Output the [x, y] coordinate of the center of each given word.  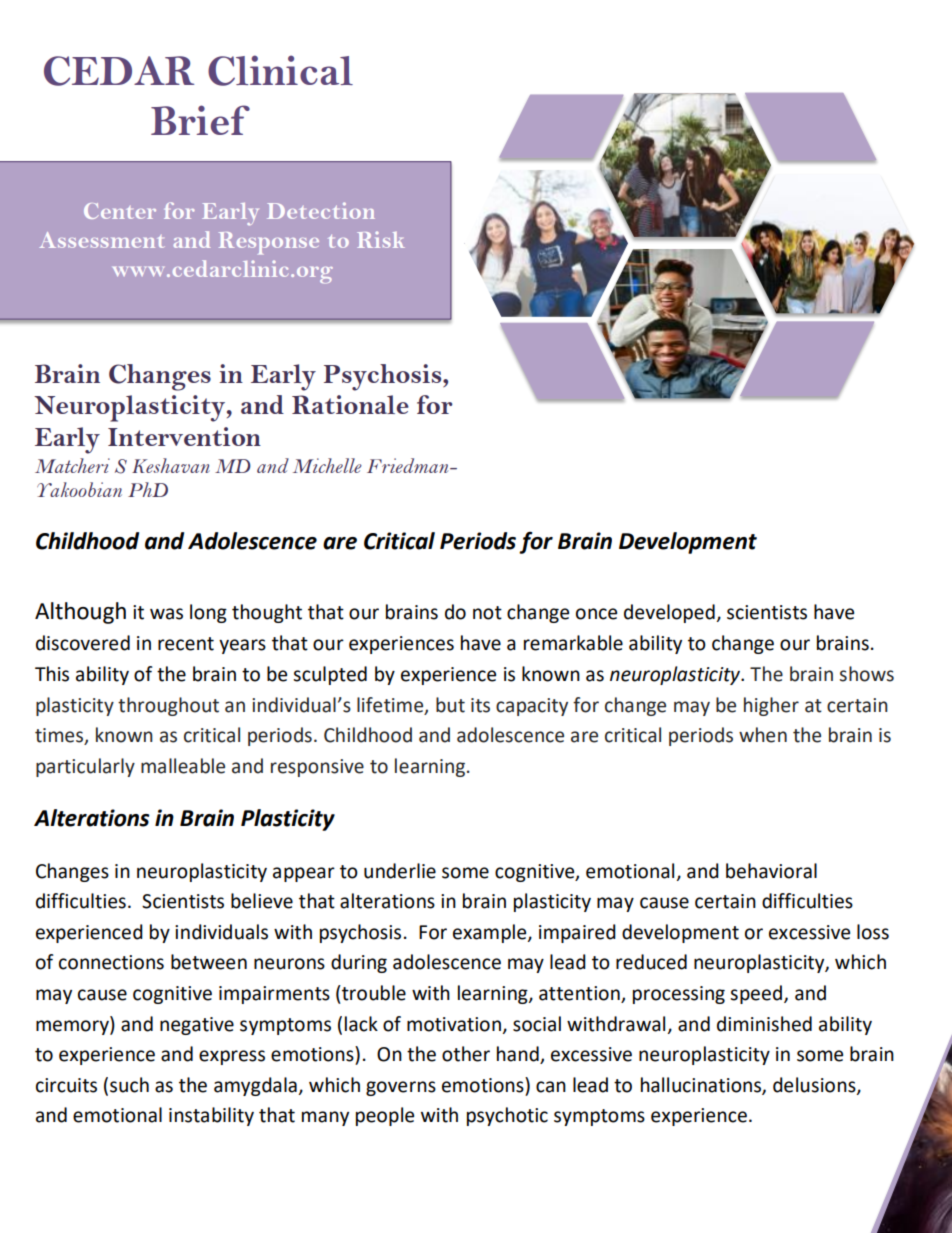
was [166, 614]
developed [669, 613]
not [487, 613]
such [129, 1085]
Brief [200, 120]
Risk [381, 239]
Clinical [280, 70]
